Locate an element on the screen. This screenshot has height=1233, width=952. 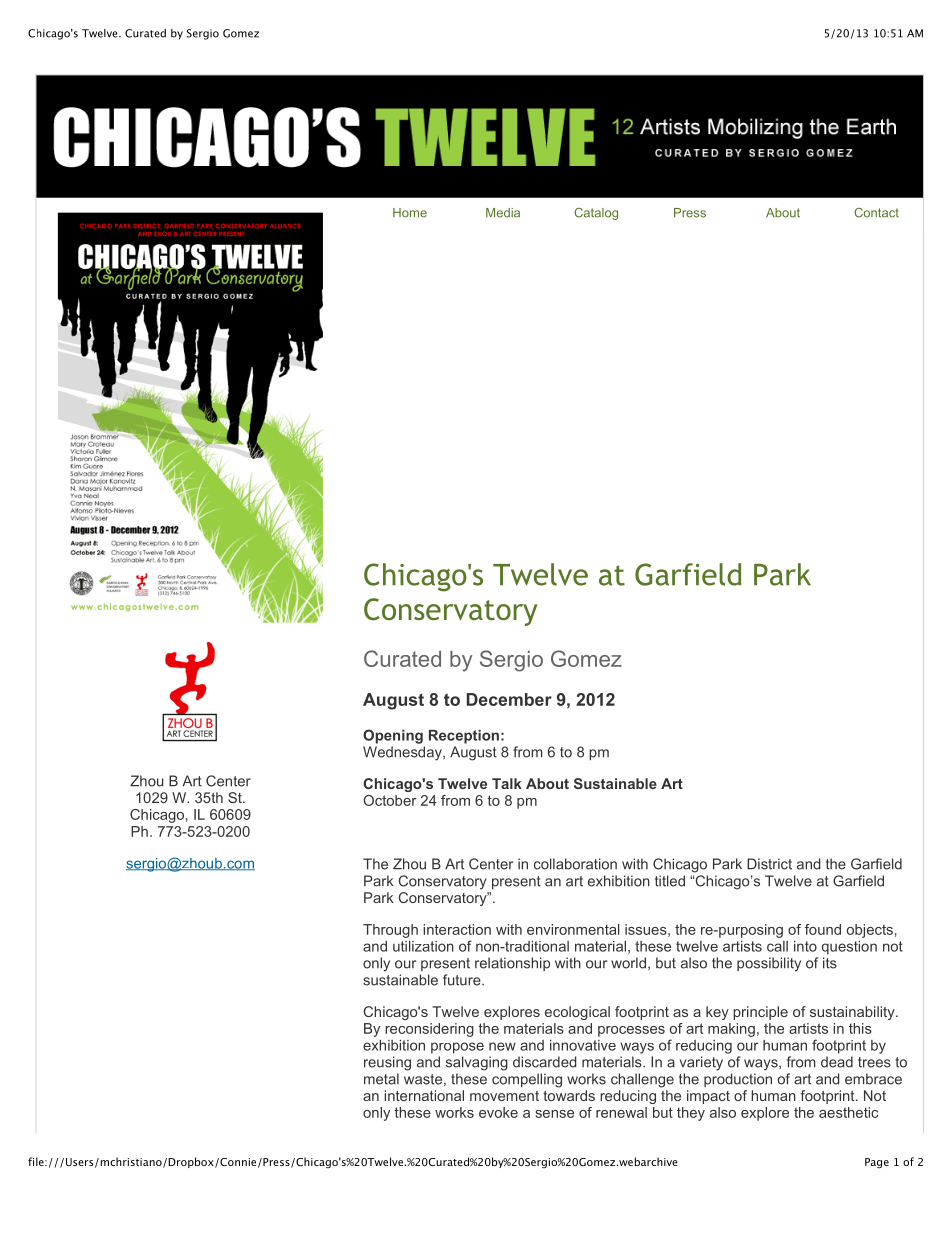
found is located at coordinates (823, 929).
